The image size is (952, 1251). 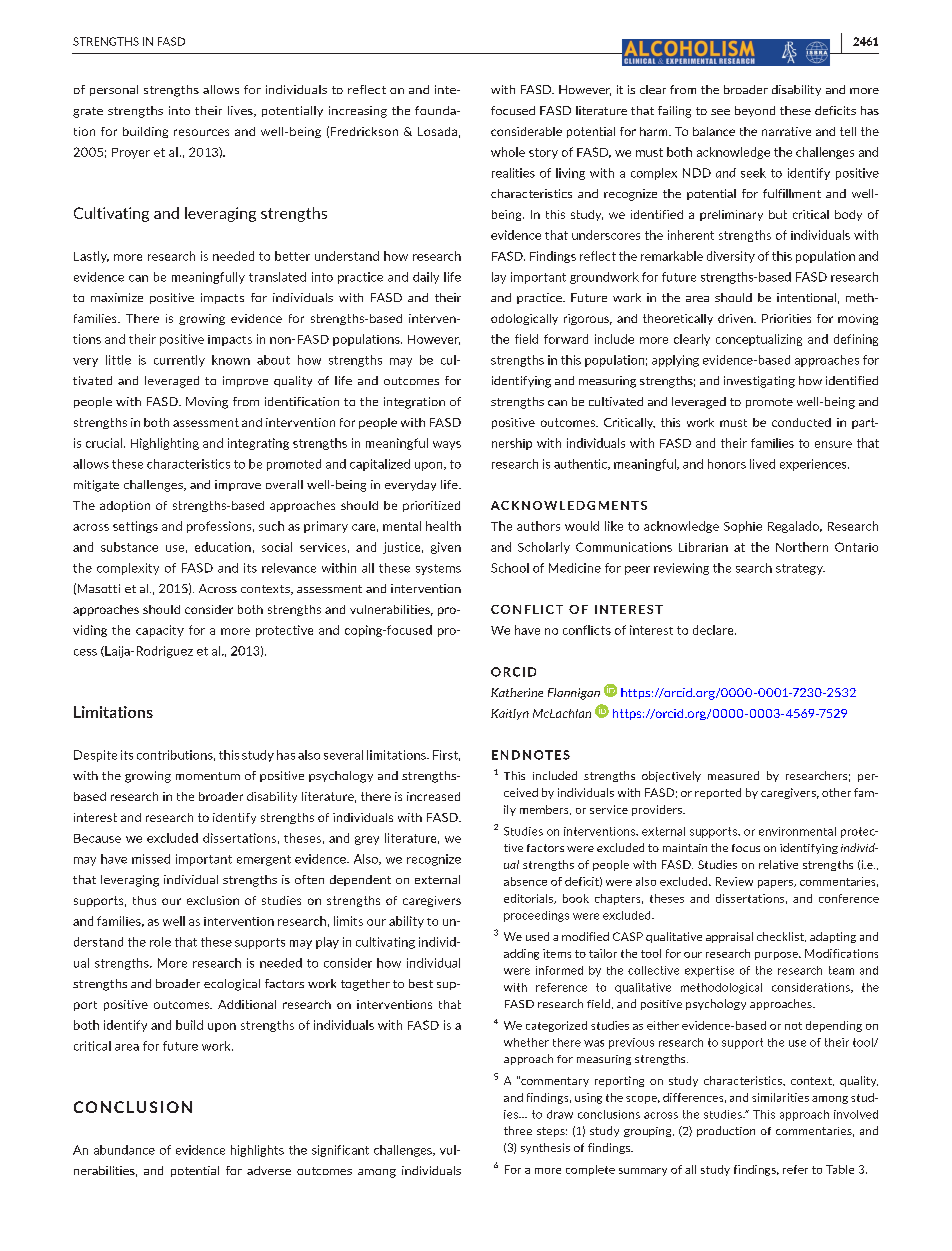 What do you see at coordinates (755, 111) in the screenshot?
I see `beyond` at bounding box center [755, 111].
